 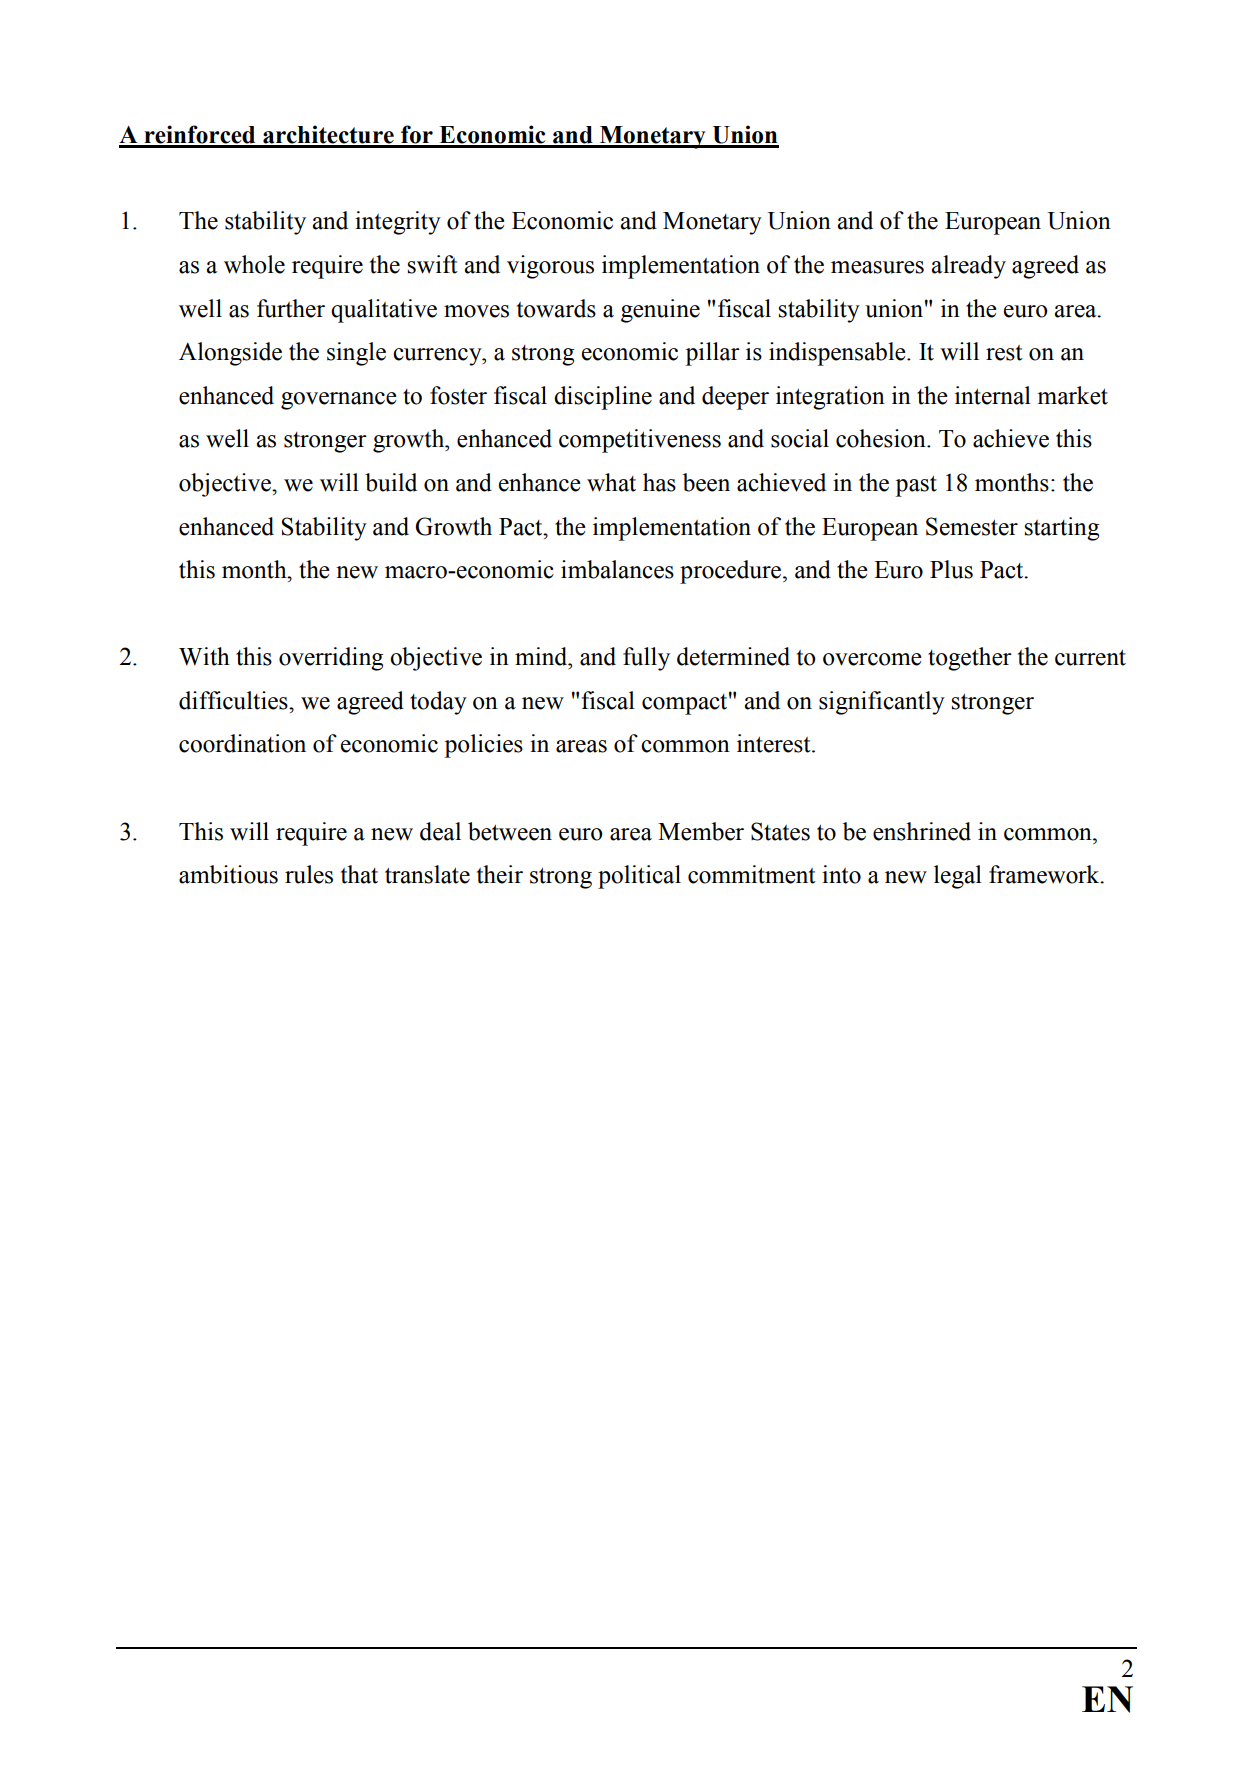 I want to click on whole, so click(x=254, y=264).
